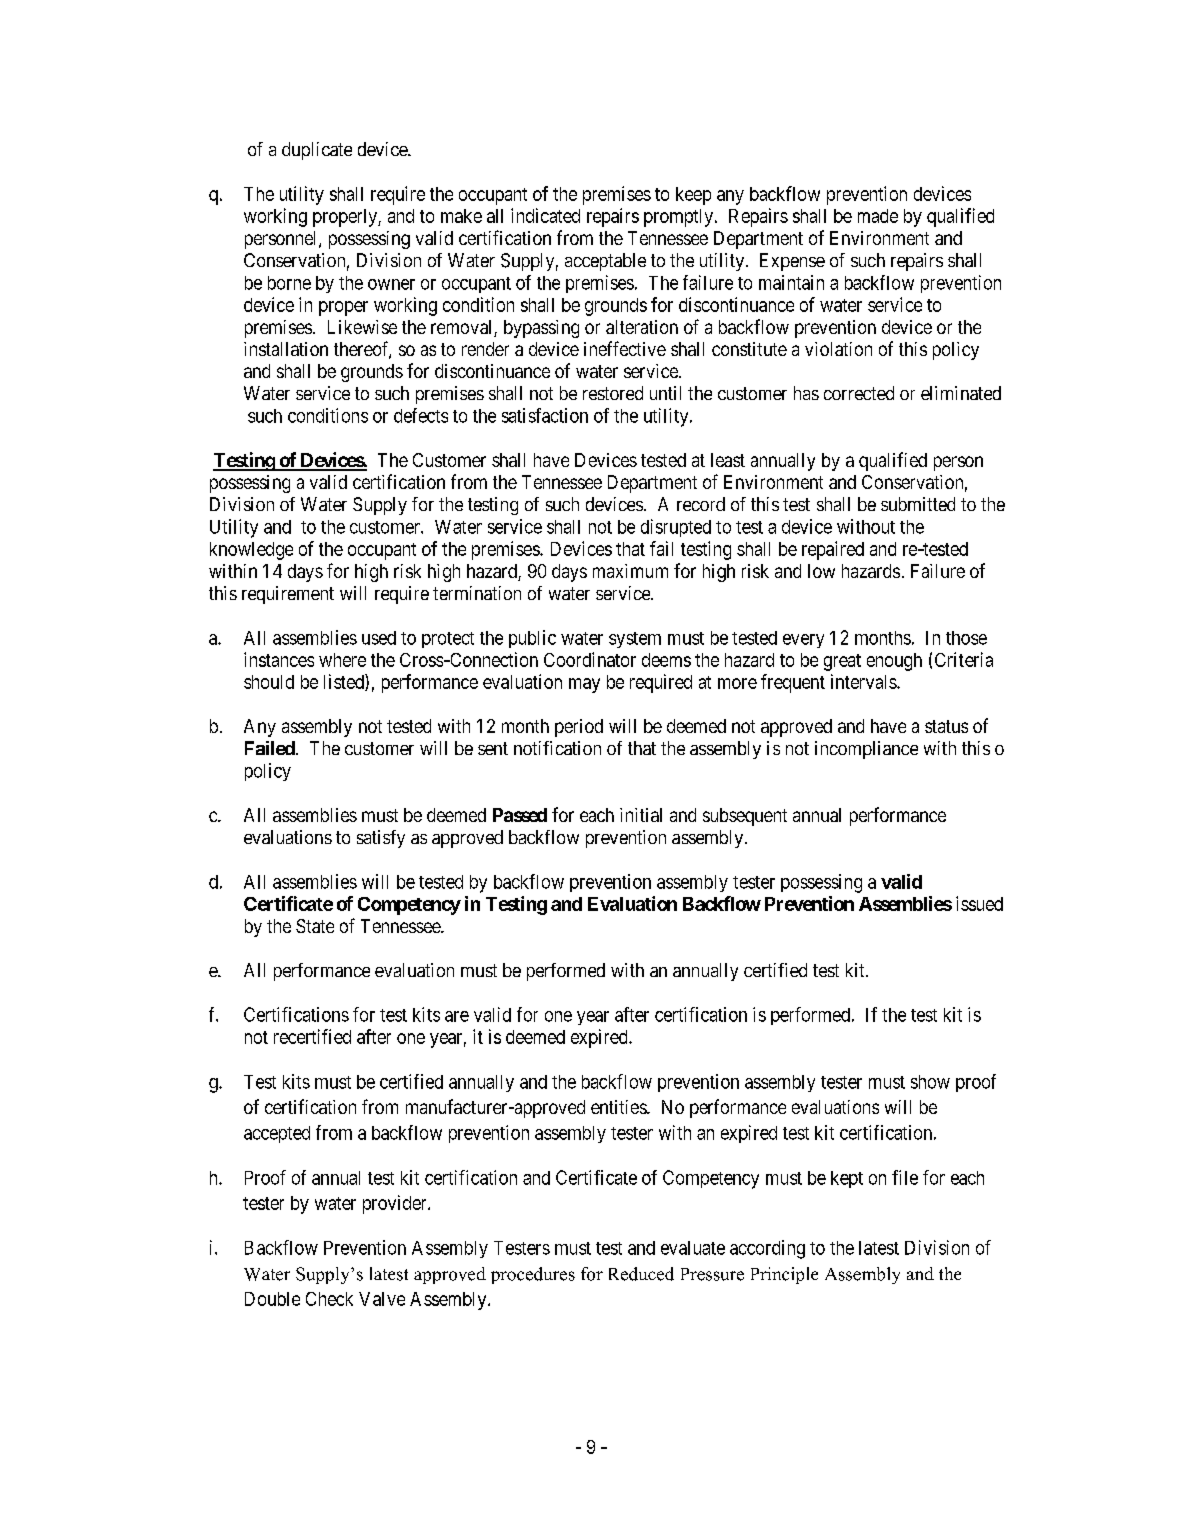 The width and height of the page is (1181, 1528). What do you see at coordinates (317, 151) in the page?
I see `duplicate` at bounding box center [317, 151].
